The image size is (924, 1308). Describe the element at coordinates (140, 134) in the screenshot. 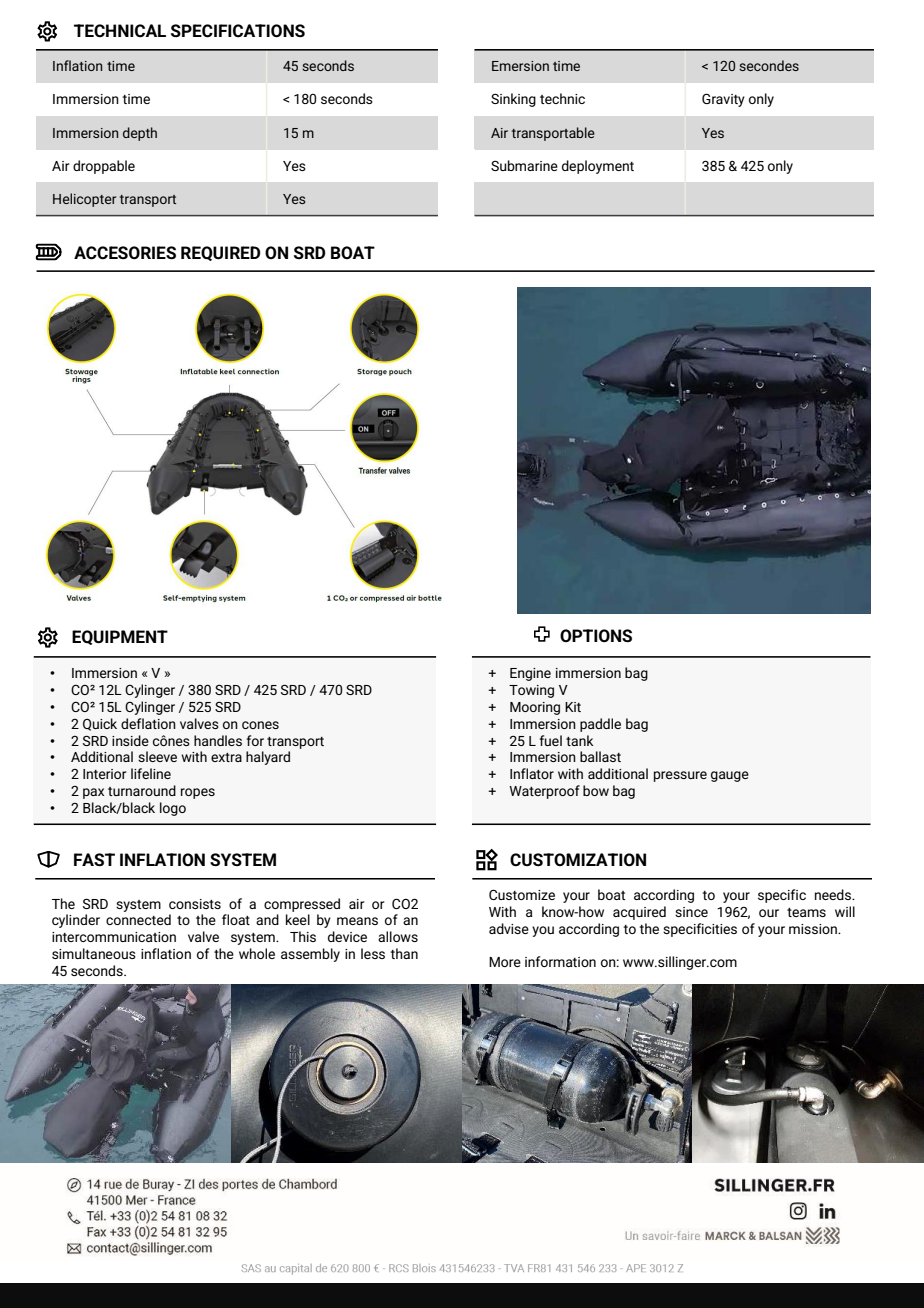

I see `depth` at that location.
